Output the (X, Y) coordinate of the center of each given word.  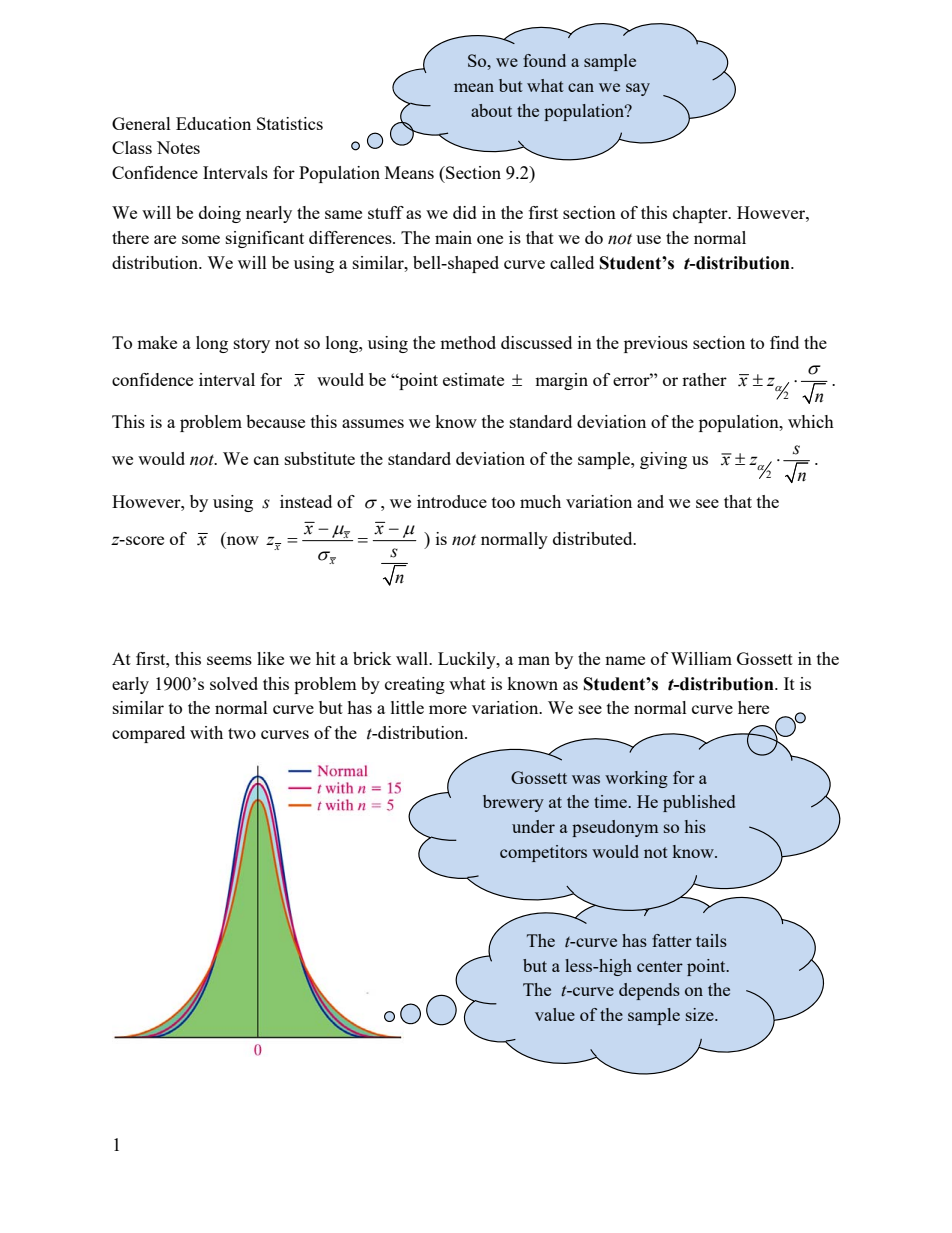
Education (213, 123)
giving (663, 460)
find (784, 342)
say (638, 89)
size (701, 1014)
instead (306, 501)
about (491, 110)
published (699, 803)
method (468, 342)
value (555, 1014)
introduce (452, 501)
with (206, 732)
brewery (513, 803)
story (252, 345)
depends (649, 991)
